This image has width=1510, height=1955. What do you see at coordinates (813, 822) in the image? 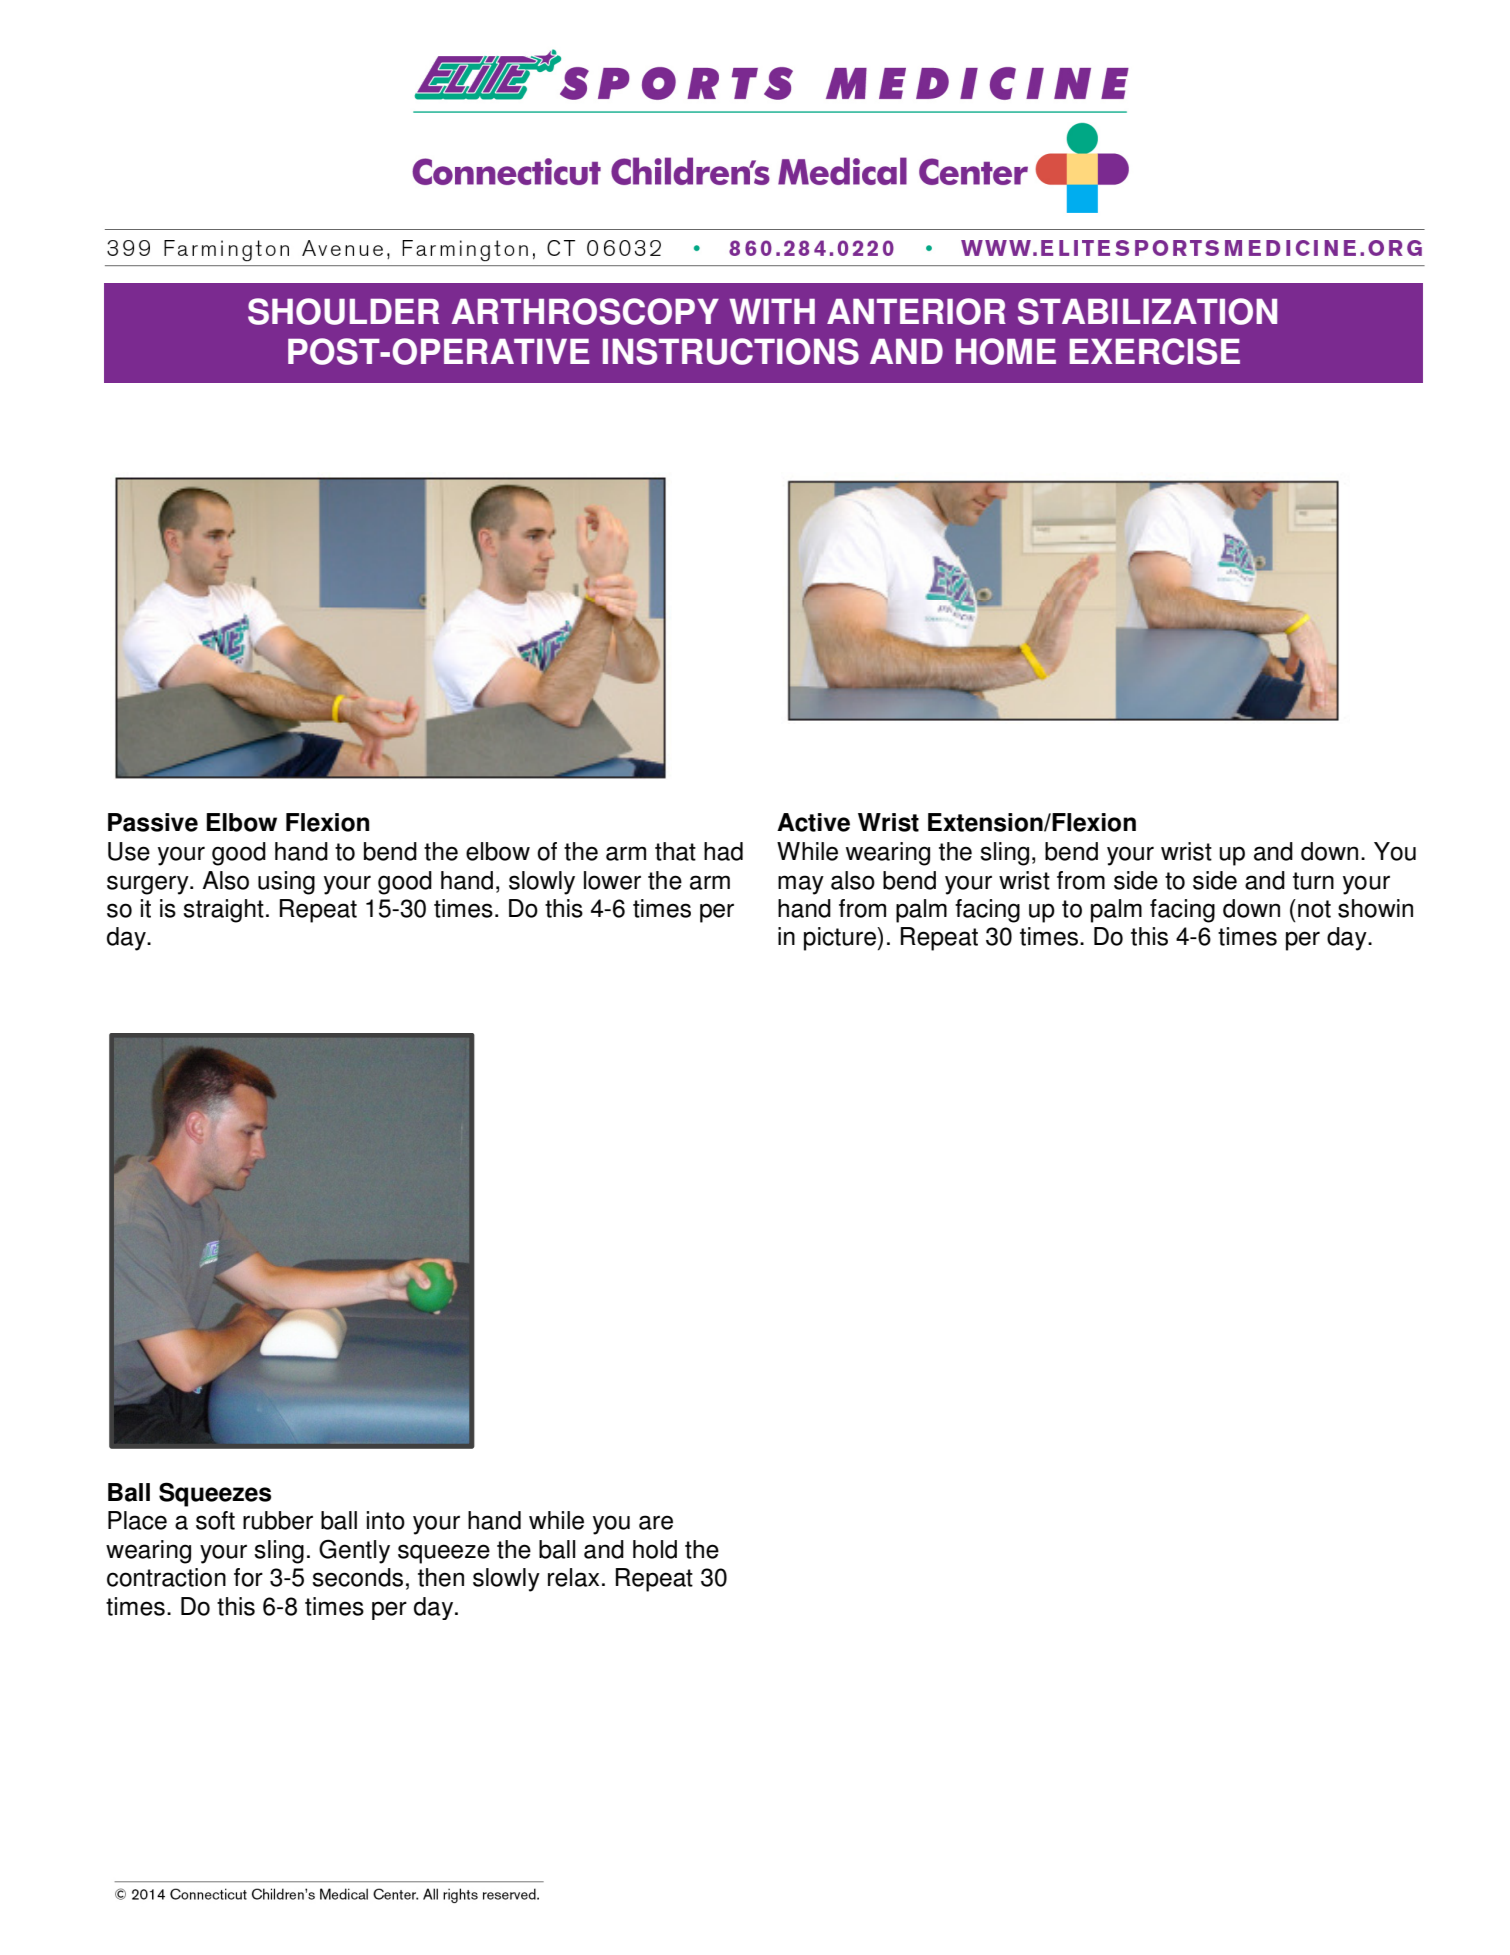
I see `Active` at bounding box center [813, 822].
